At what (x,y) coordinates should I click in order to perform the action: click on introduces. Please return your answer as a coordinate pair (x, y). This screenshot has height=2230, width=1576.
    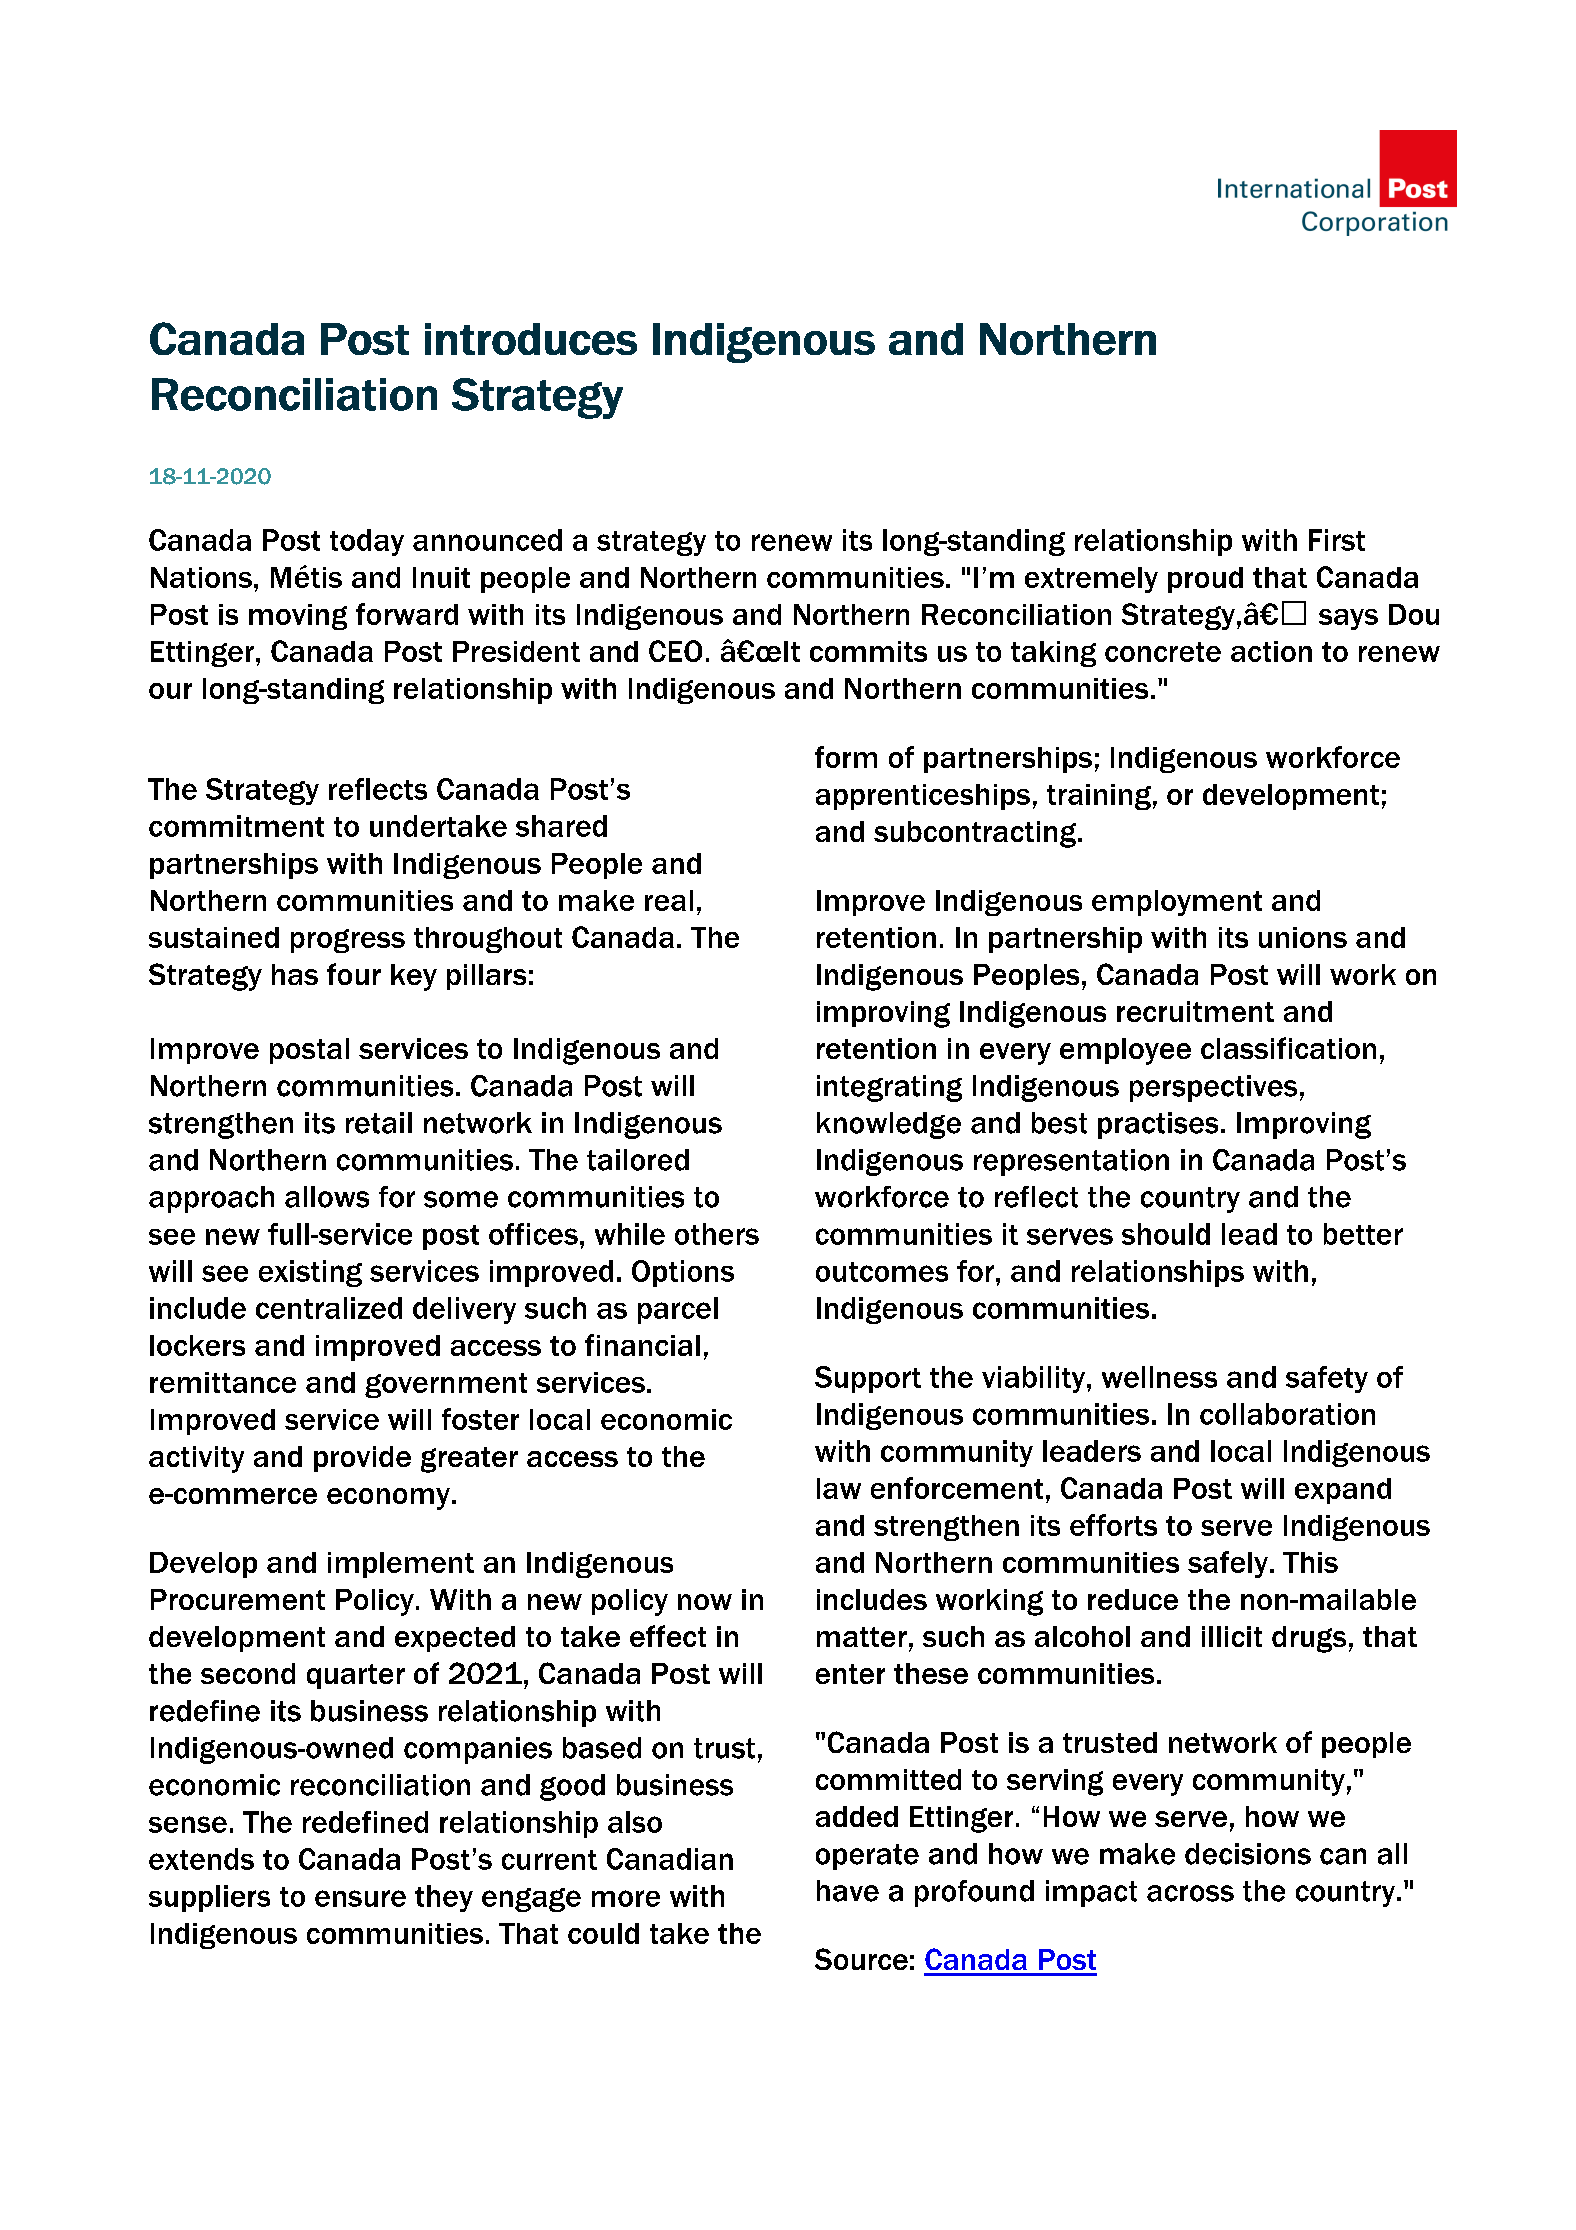
    Looking at the image, I should click on (531, 339).
